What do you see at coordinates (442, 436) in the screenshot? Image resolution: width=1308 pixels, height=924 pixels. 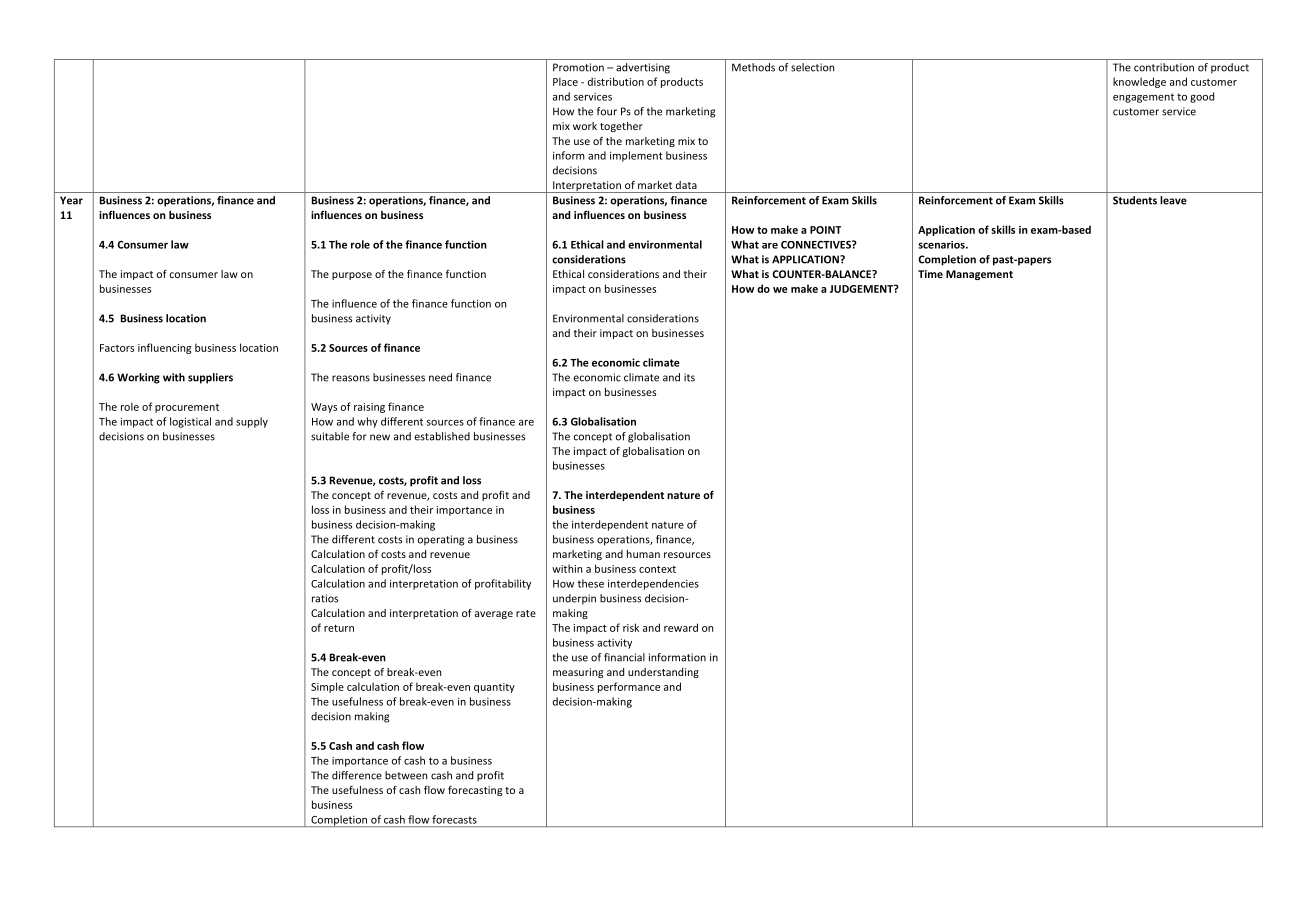 I see `established` at bounding box center [442, 436].
